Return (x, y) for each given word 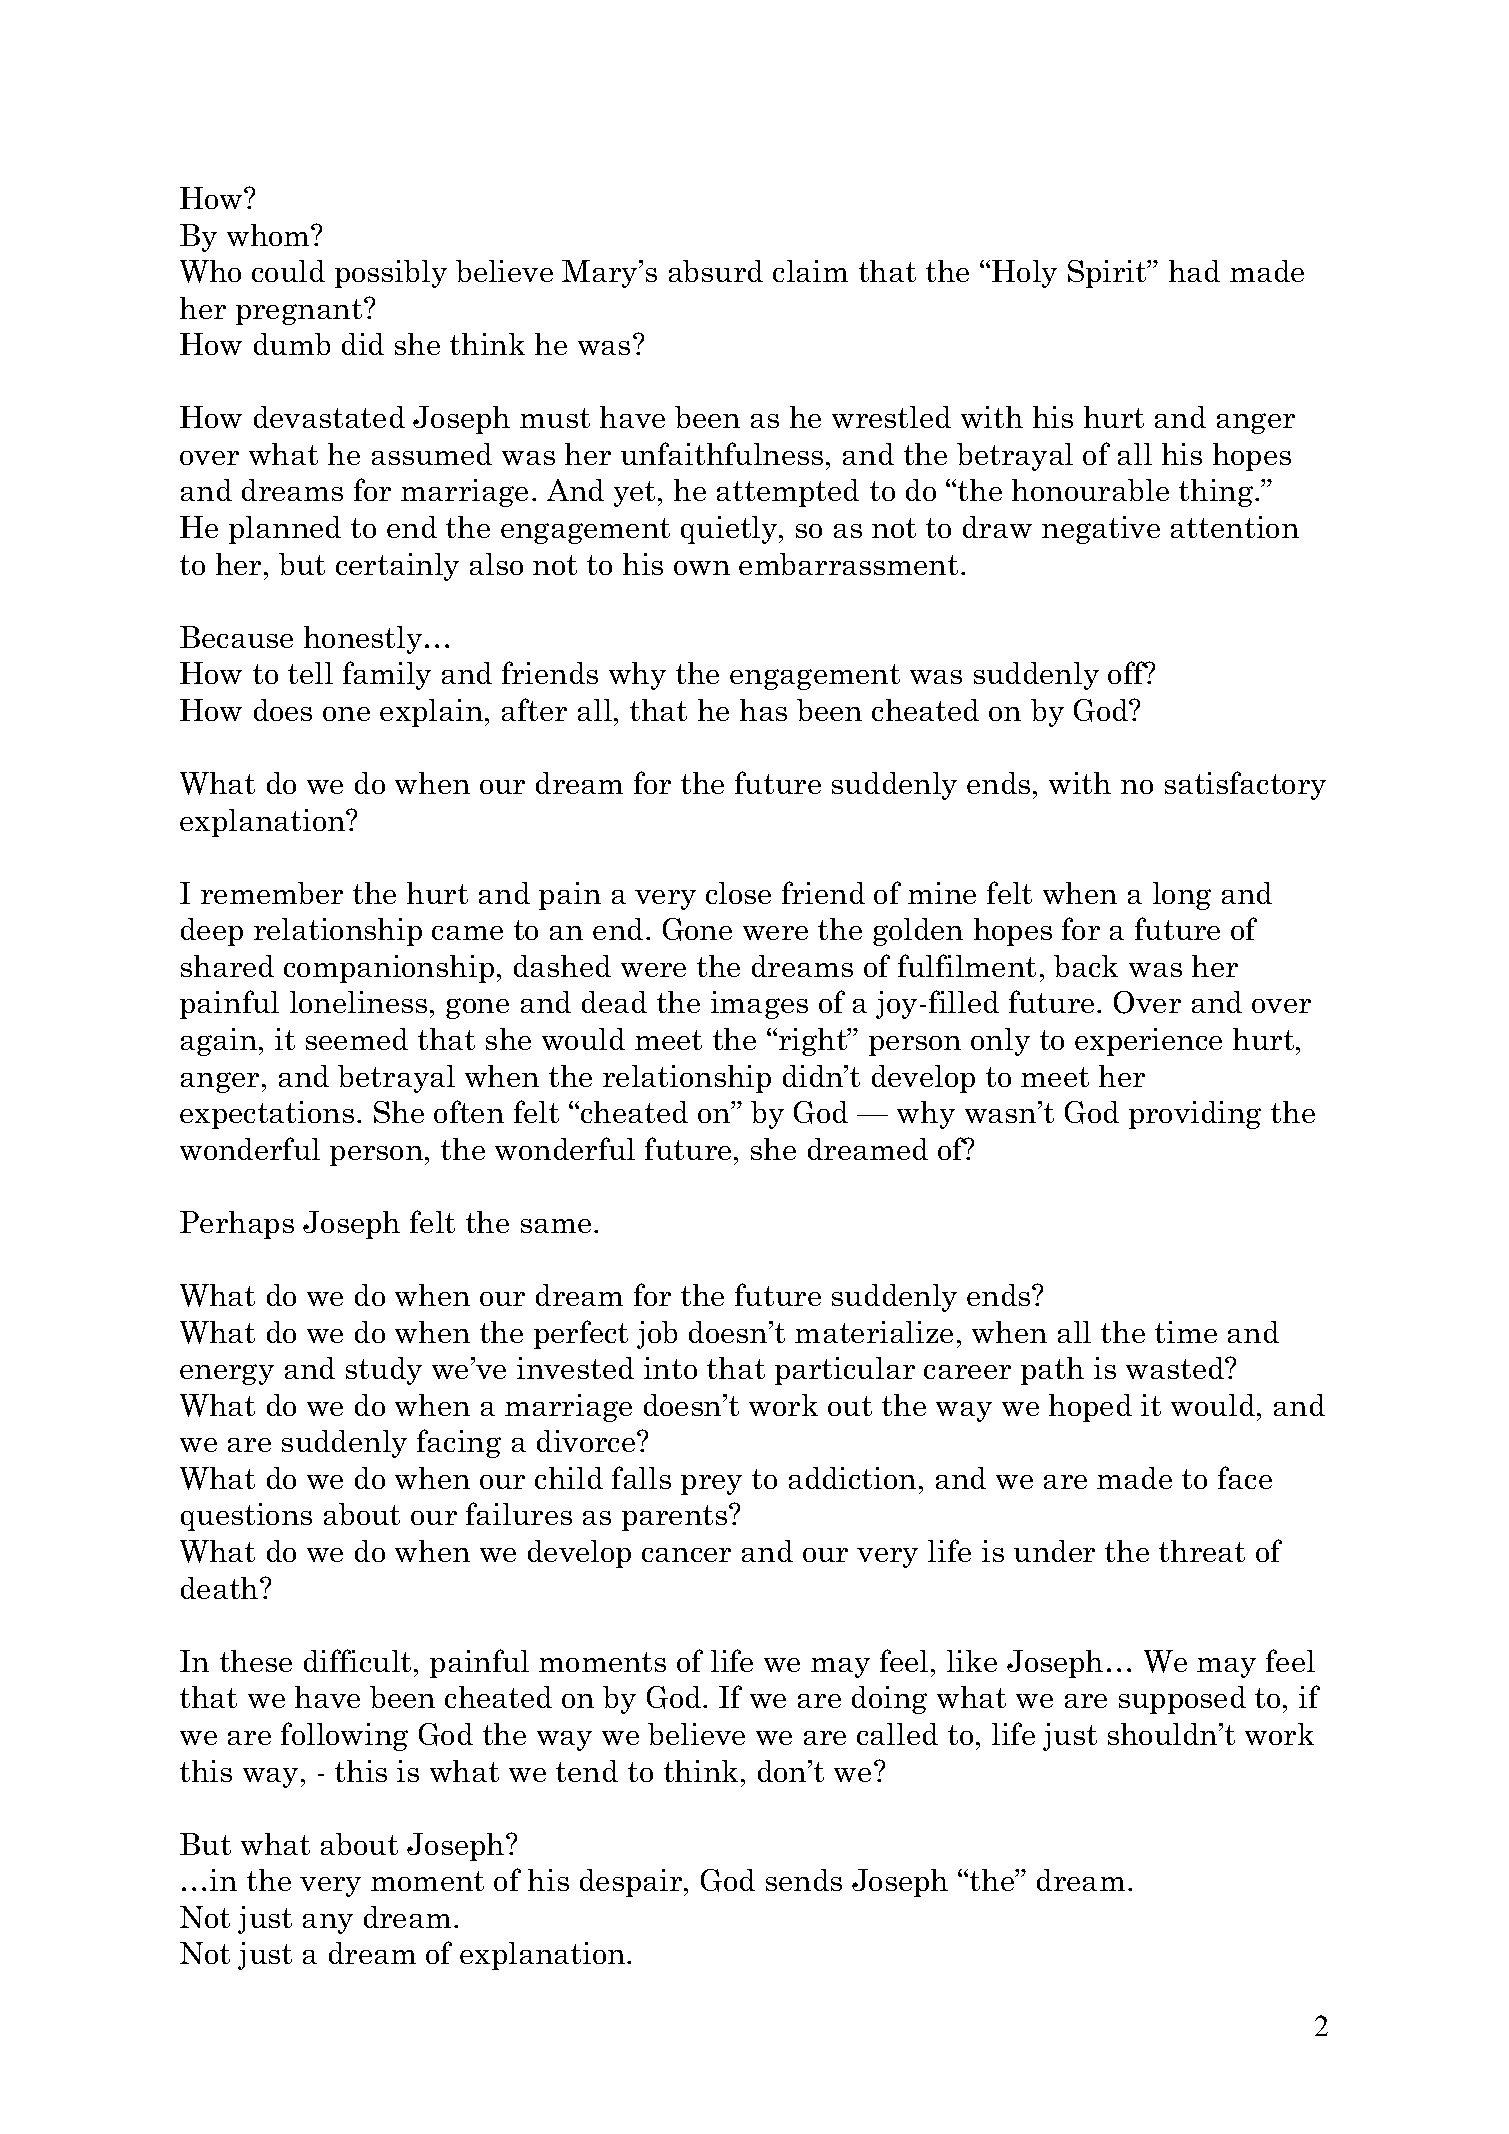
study (384, 1371)
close (738, 893)
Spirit (1108, 274)
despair (632, 1883)
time (1186, 1332)
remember (272, 893)
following (344, 1736)
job (657, 1335)
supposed (1182, 1700)
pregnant (300, 312)
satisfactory (1245, 785)
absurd (716, 271)
